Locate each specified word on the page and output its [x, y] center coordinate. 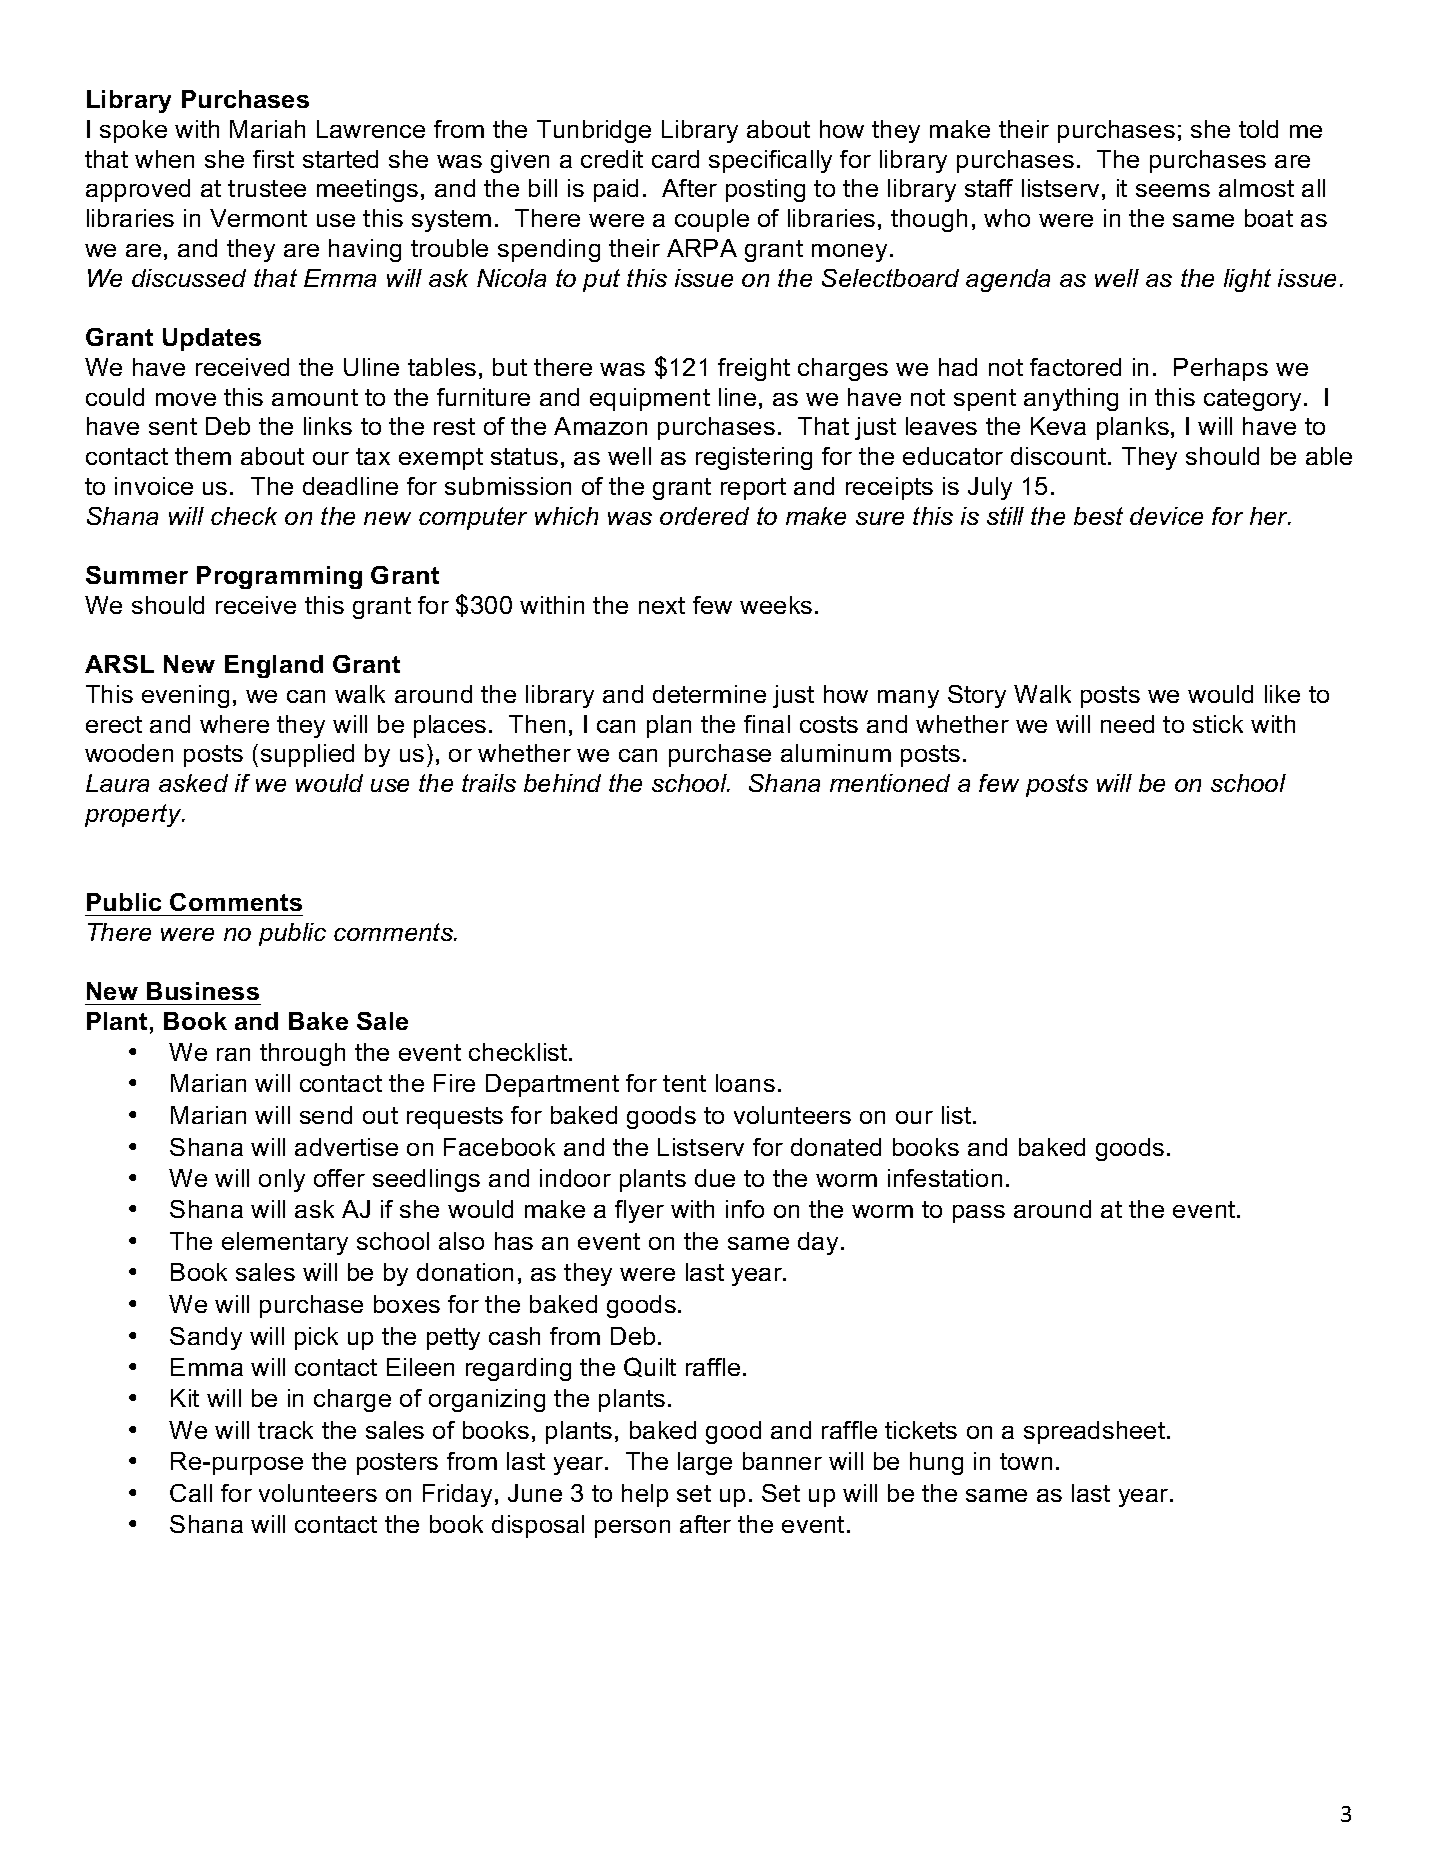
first [273, 159]
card [675, 159]
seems [1173, 190]
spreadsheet [1096, 1432]
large [705, 1463]
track [285, 1430]
